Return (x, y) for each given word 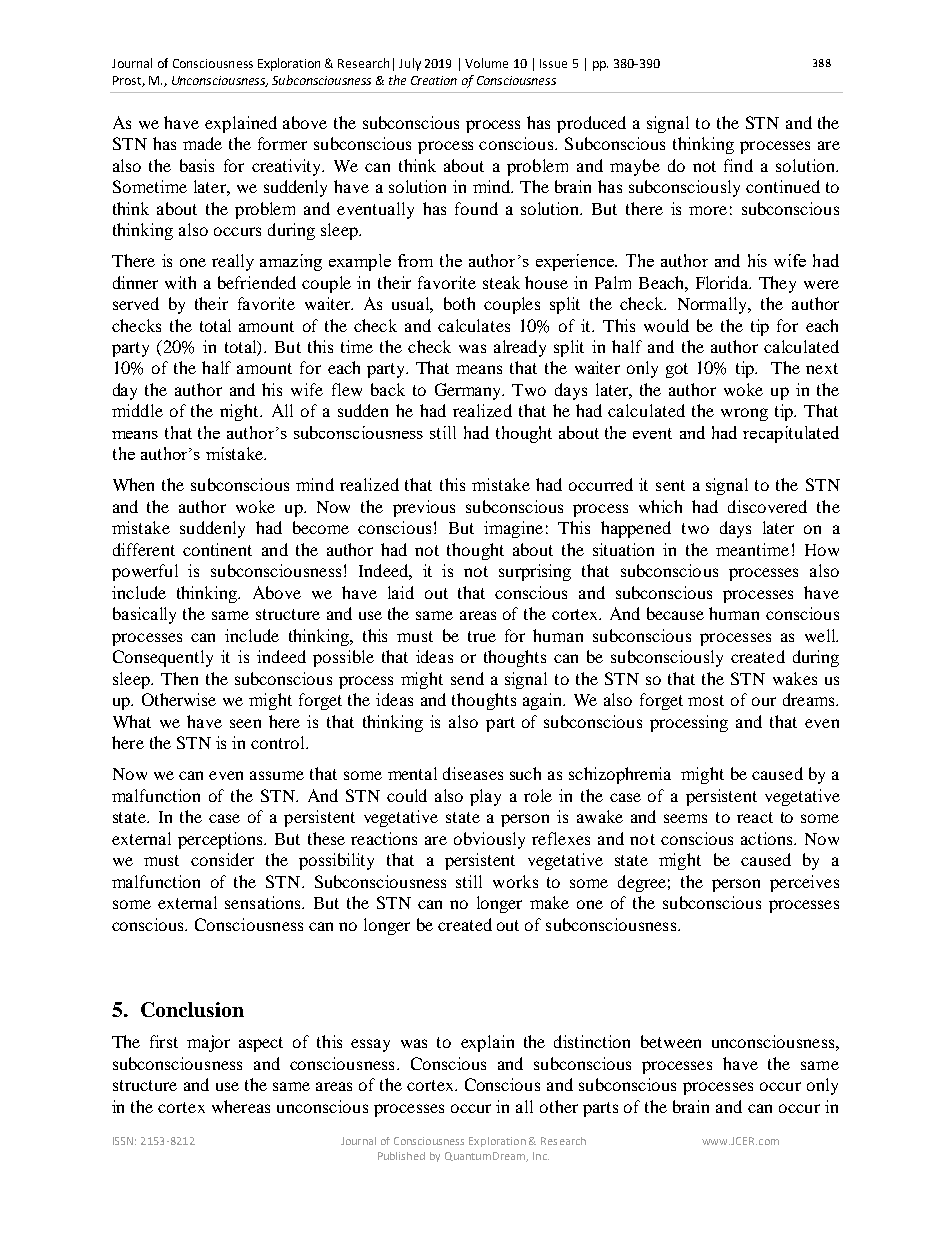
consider (222, 859)
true (482, 636)
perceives (804, 883)
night (240, 412)
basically (144, 615)
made (202, 143)
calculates (474, 325)
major (208, 1043)
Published (401, 1156)
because (675, 613)
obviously (489, 840)
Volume (486, 63)
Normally (714, 305)
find (738, 165)
